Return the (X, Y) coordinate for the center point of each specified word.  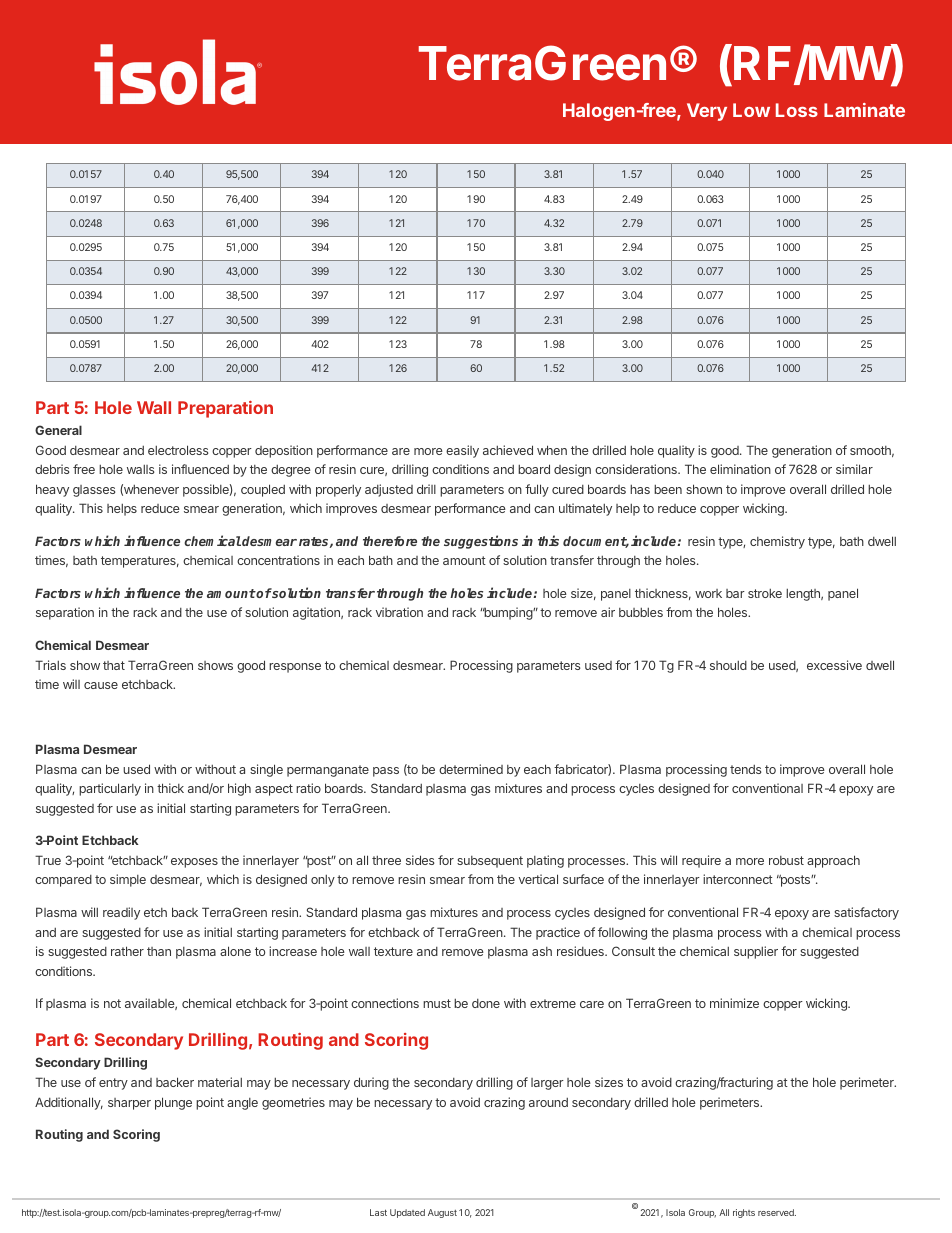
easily (462, 451)
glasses (94, 491)
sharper (129, 1104)
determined (471, 769)
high (239, 789)
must (437, 1003)
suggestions (481, 542)
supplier (756, 952)
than (159, 951)
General (58, 430)
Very (707, 112)
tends (746, 769)
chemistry (777, 542)
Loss (797, 110)
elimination (740, 469)
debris (52, 469)
